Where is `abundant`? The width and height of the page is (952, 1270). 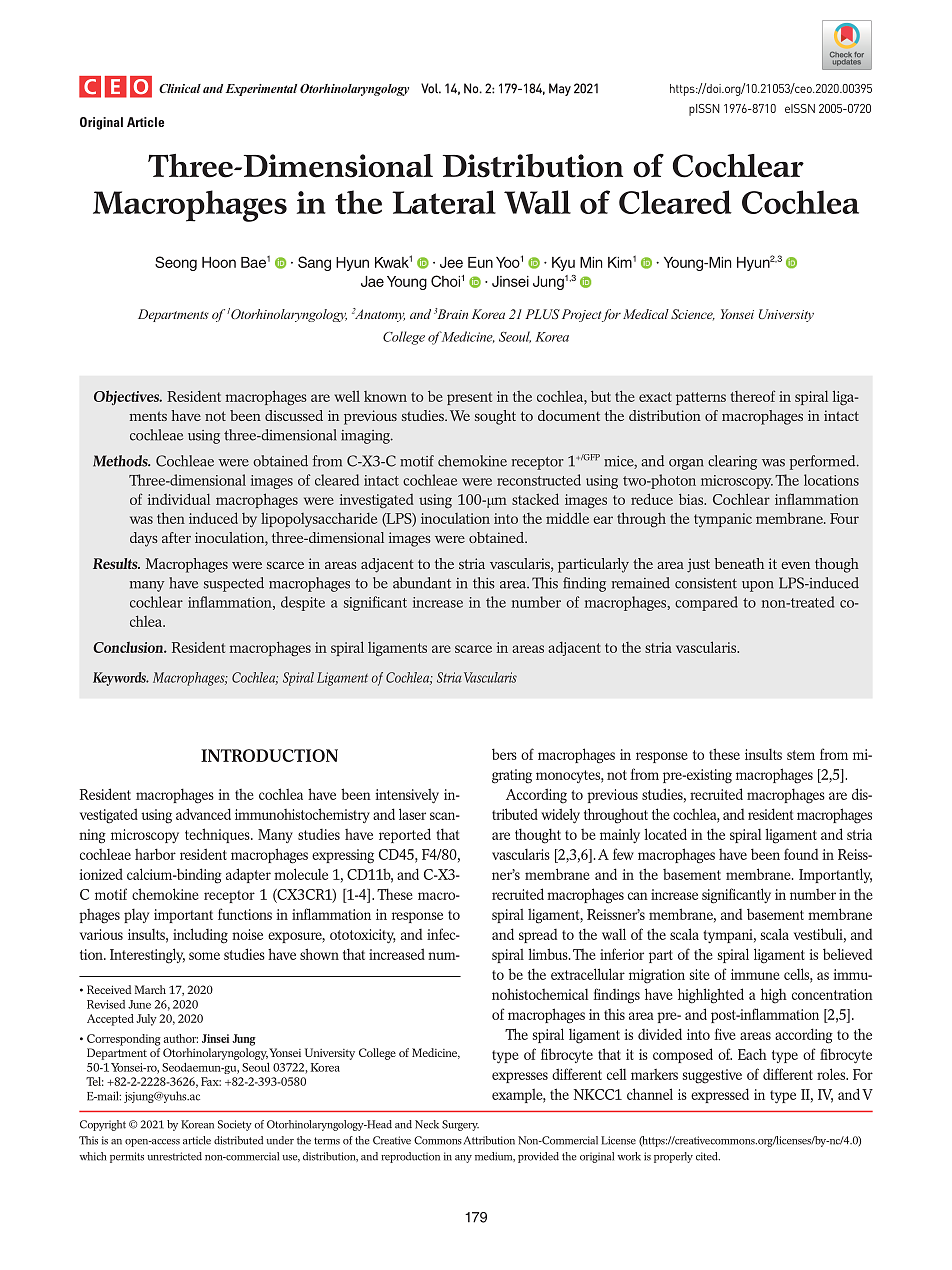 abundant is located at coordinates (422, 583).
